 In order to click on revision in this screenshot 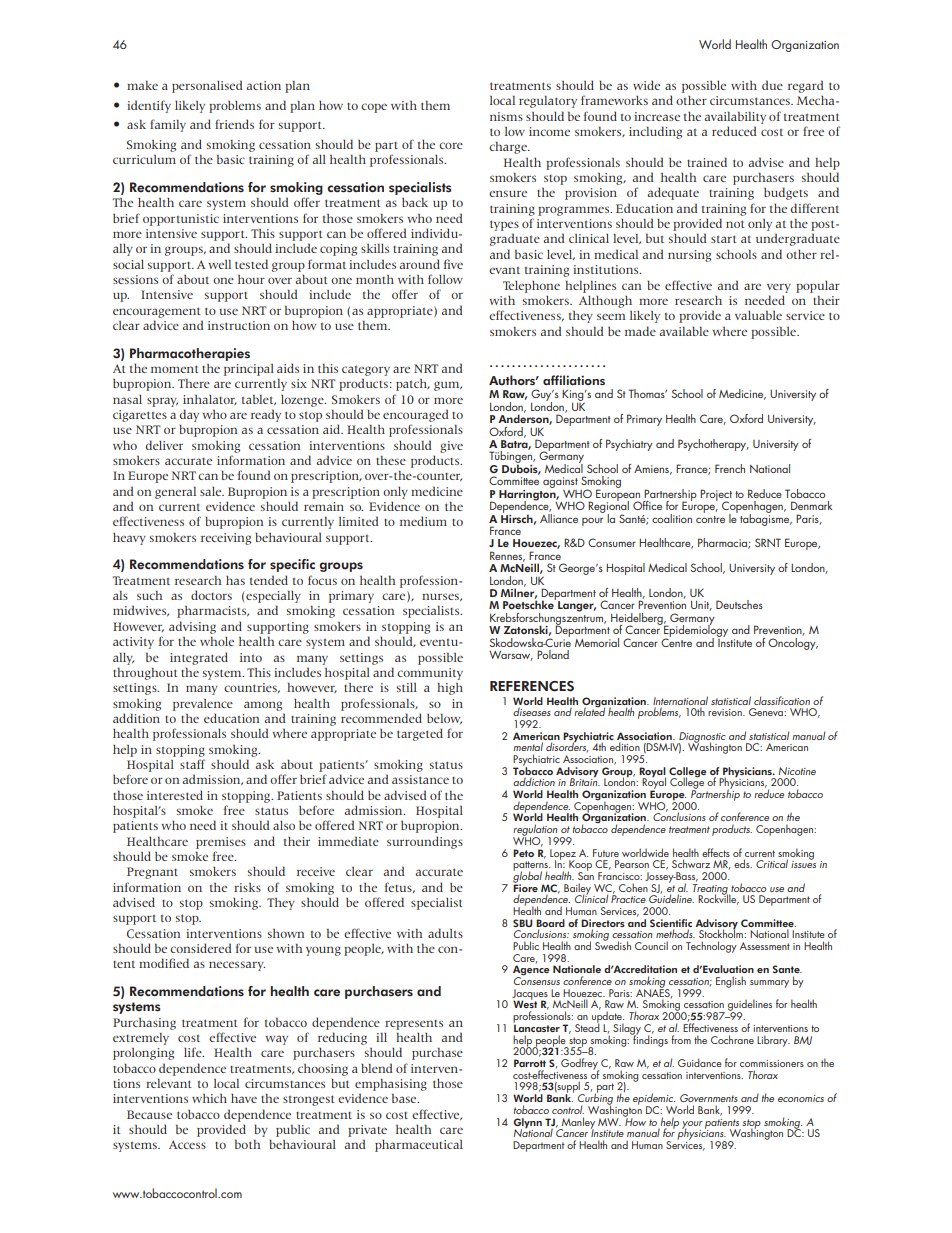, I will do `click(726, 712)`.
